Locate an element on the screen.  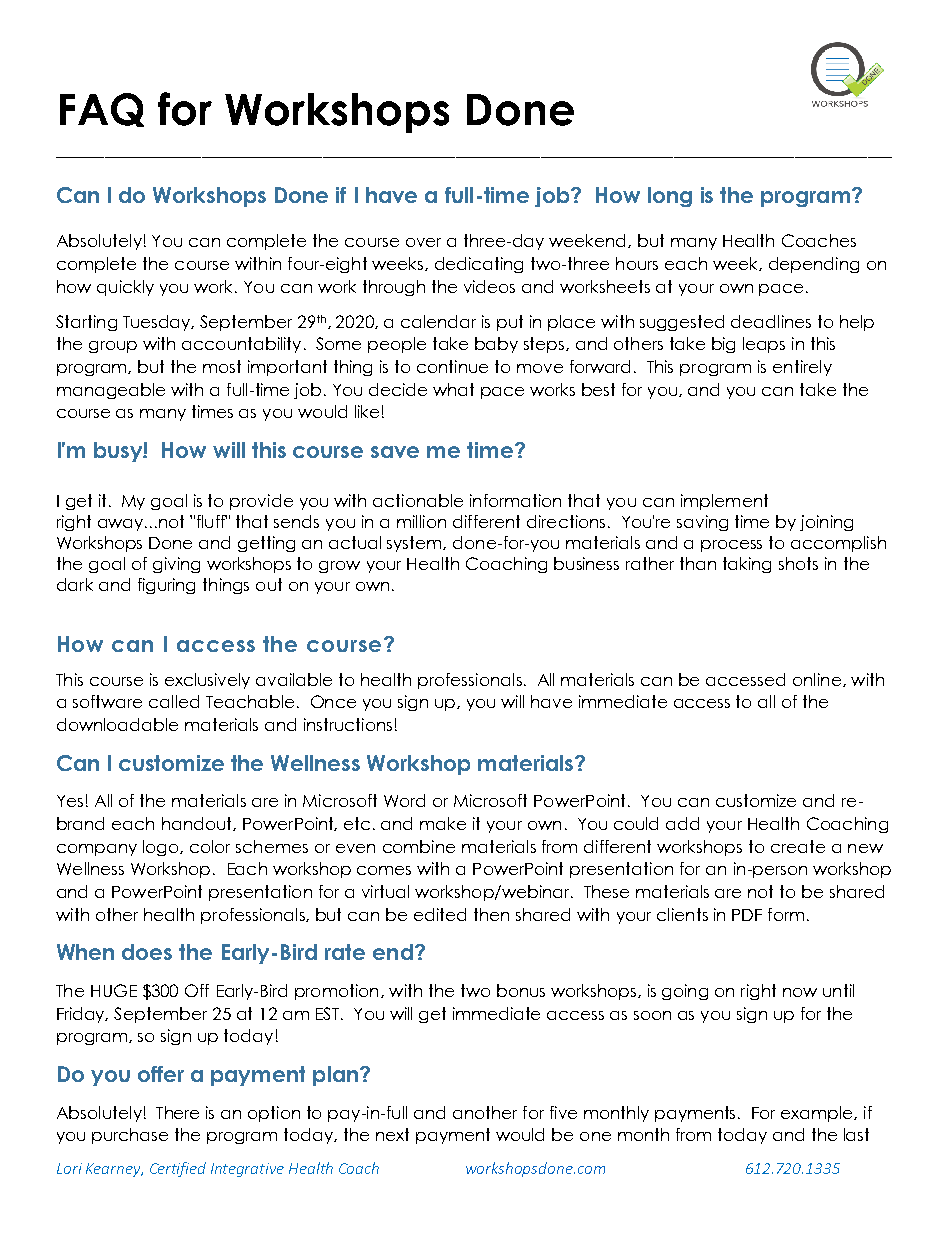
long is located at coordinates (670, 197).
